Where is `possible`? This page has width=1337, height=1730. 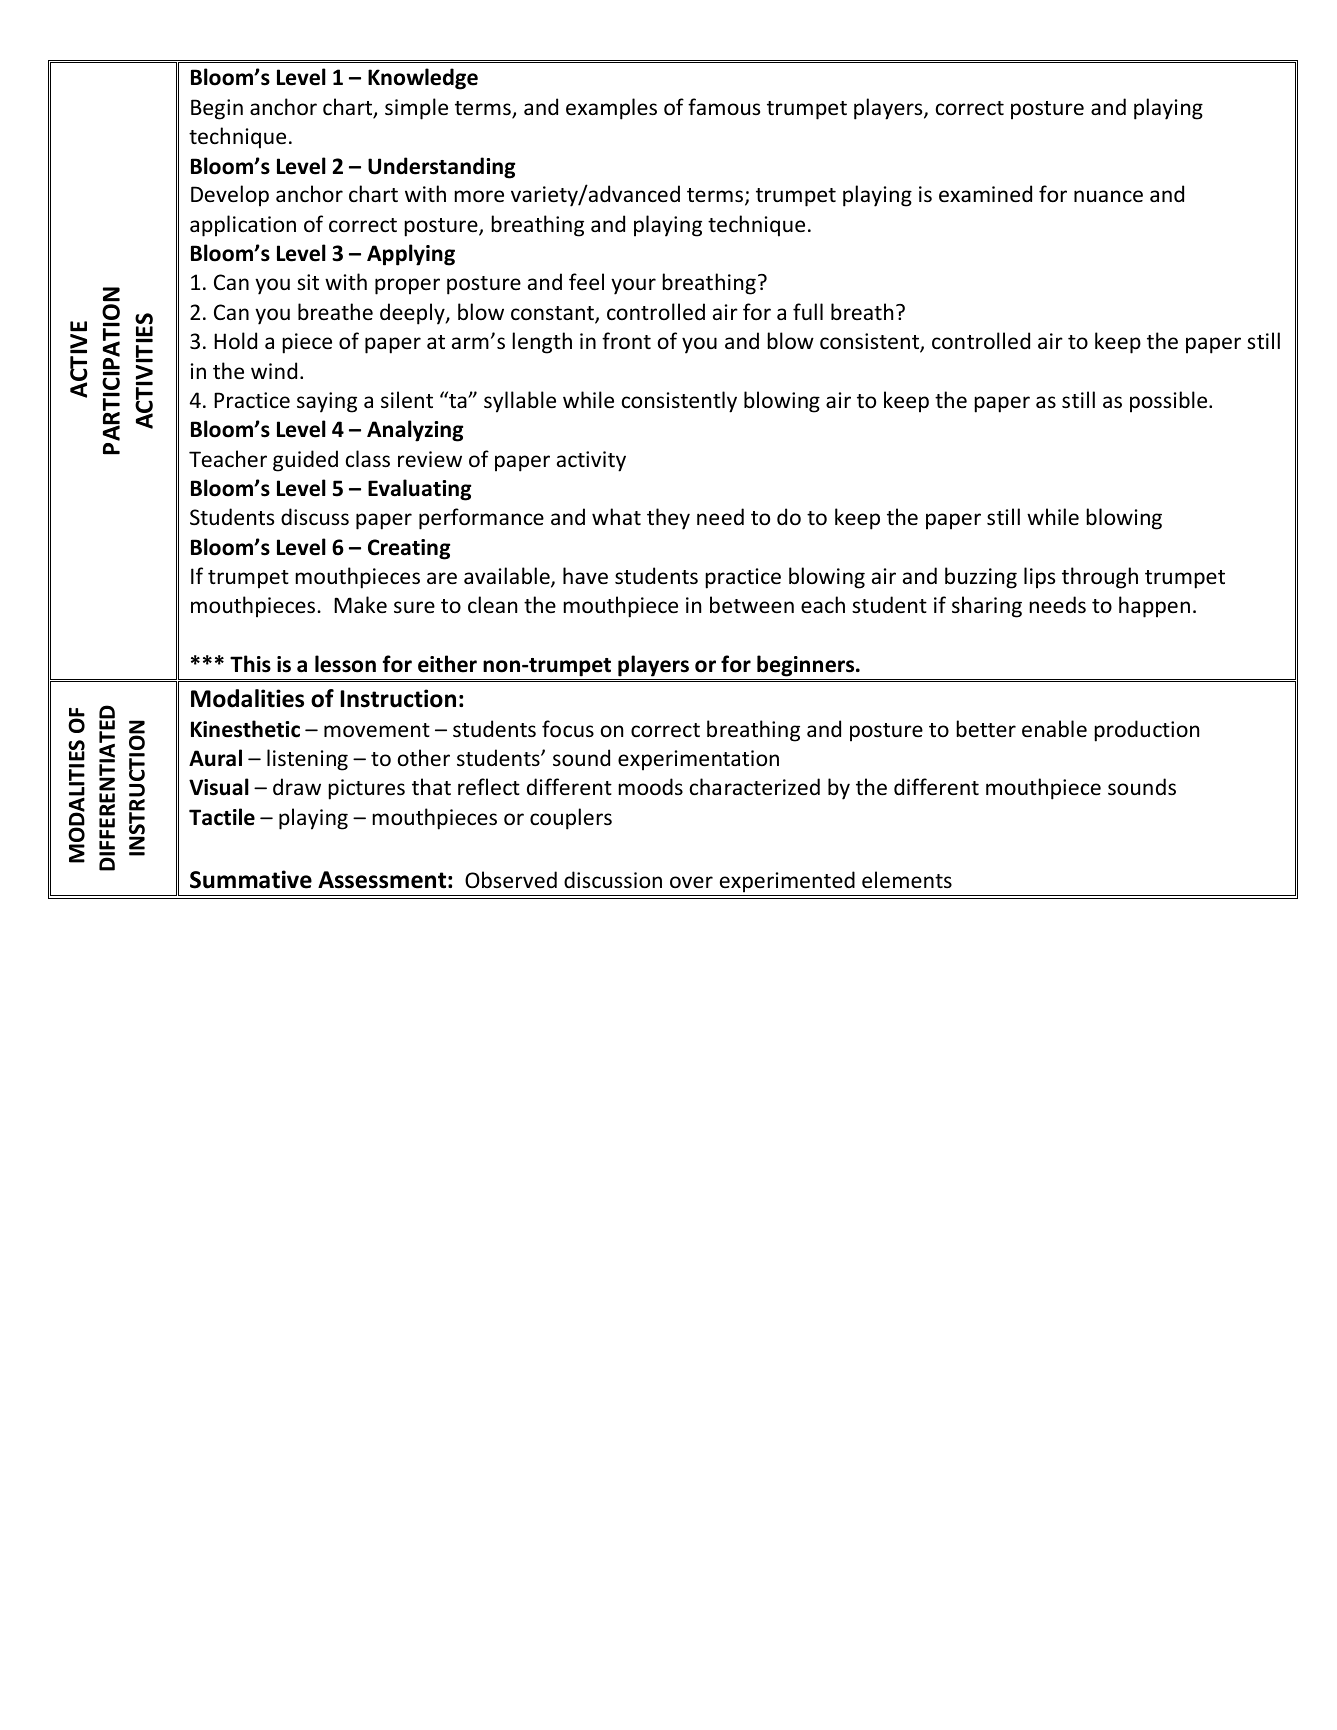 possible is located at coordinates (1170, 402).
